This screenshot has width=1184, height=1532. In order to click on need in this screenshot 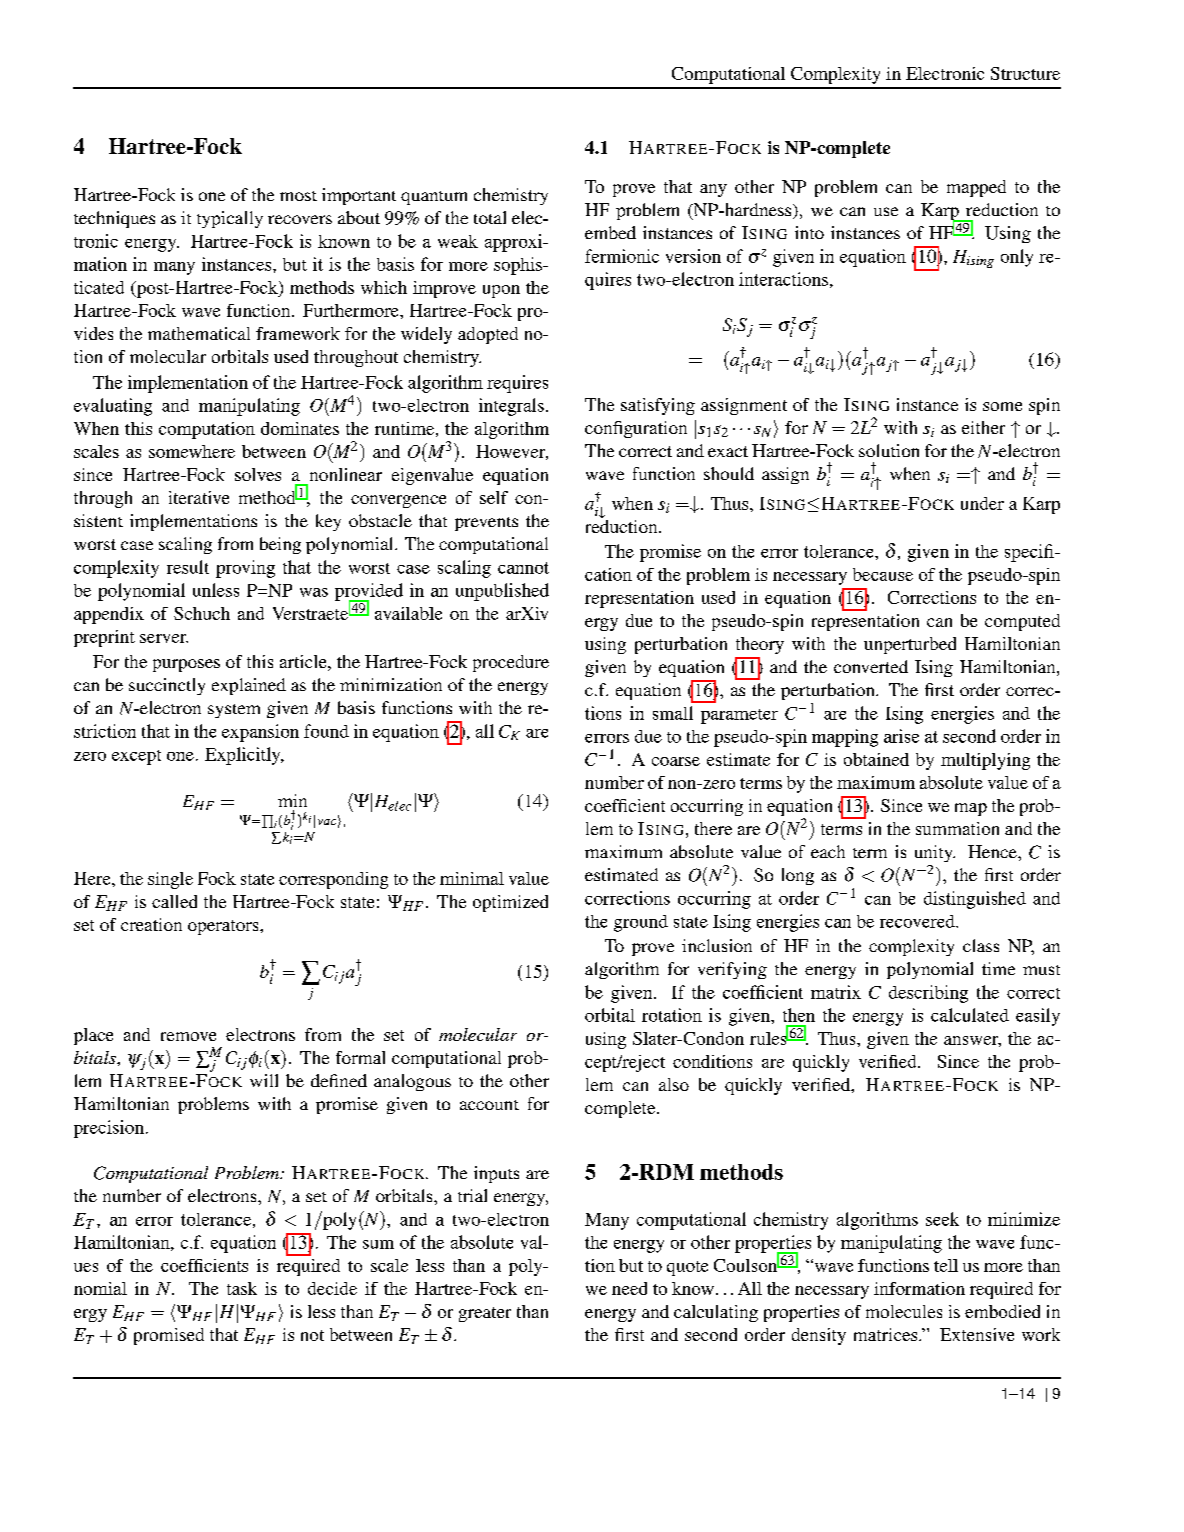, I will do `click(629, 1288)`.
